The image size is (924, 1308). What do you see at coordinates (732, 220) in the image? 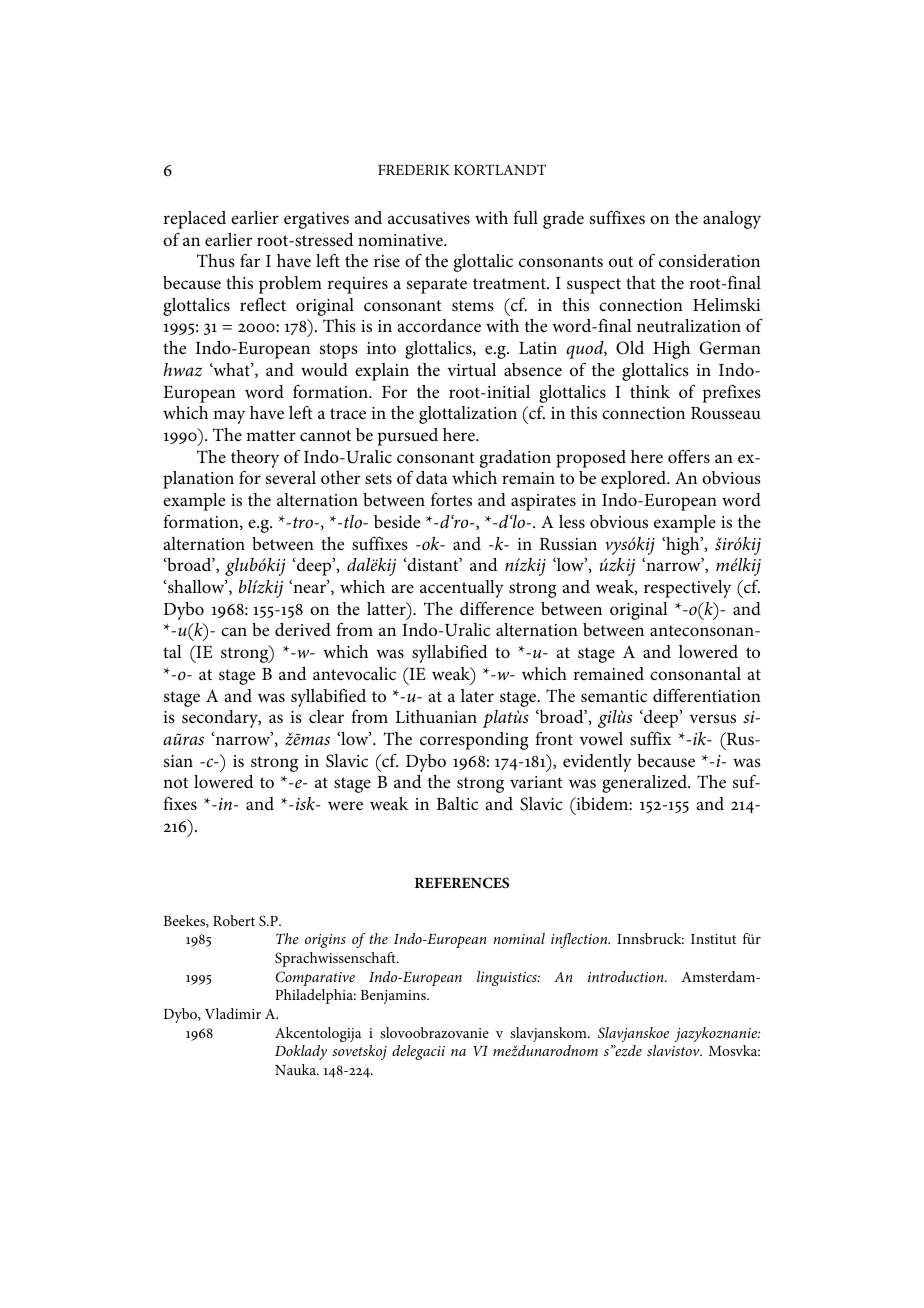
I see `analogy` at bounding box center [732, 220].
